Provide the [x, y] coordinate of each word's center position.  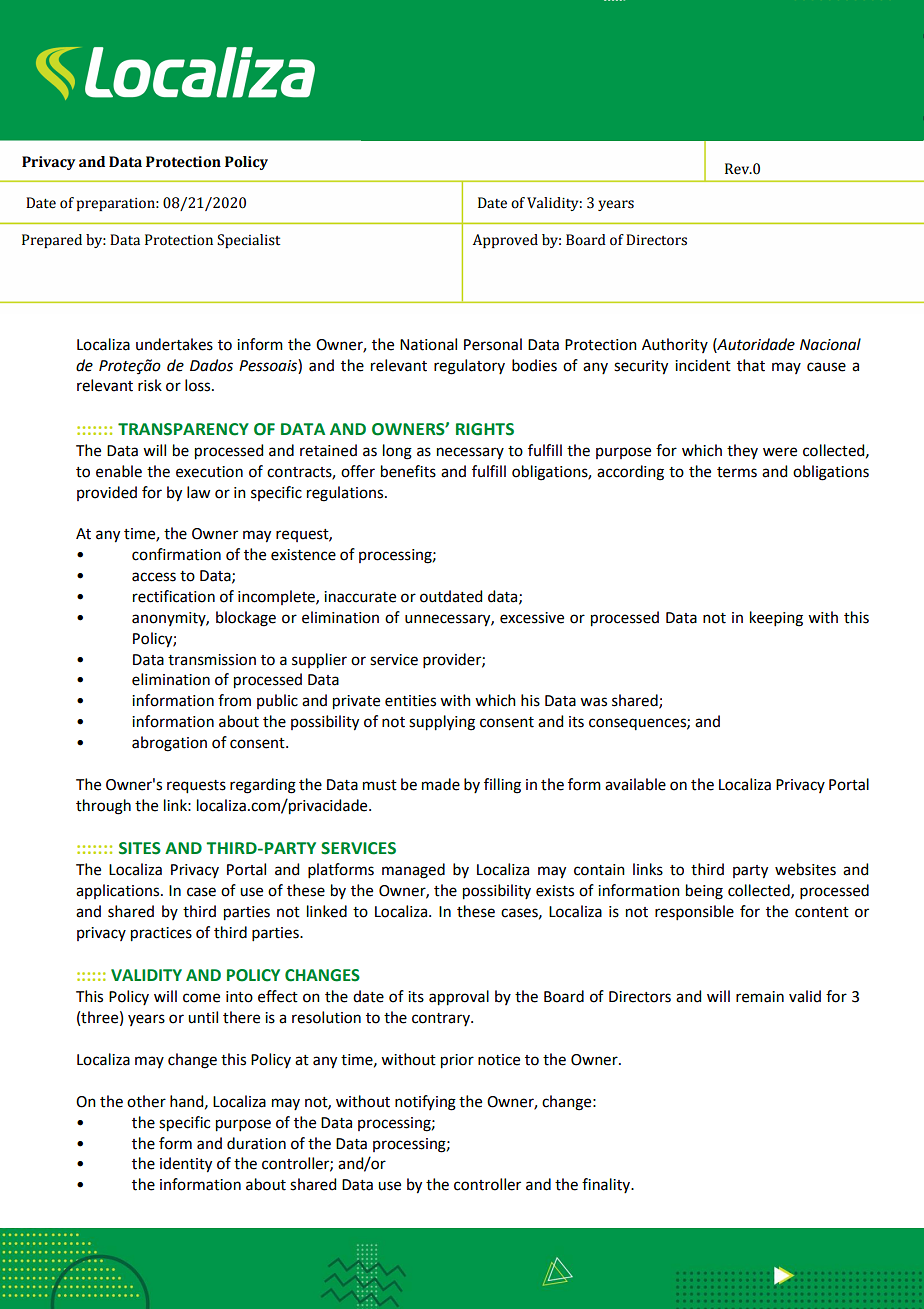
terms [737, 472]
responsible [694, 912]
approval [459, 998]
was [593, 702]
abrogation [169, 744]
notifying [425, 1103]
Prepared [52, 241]
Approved [505, 241]
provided [107, 493]
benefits [408, 471]
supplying [442, 723]
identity [186, 1165]
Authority [675, 345]
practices [161, 934]
